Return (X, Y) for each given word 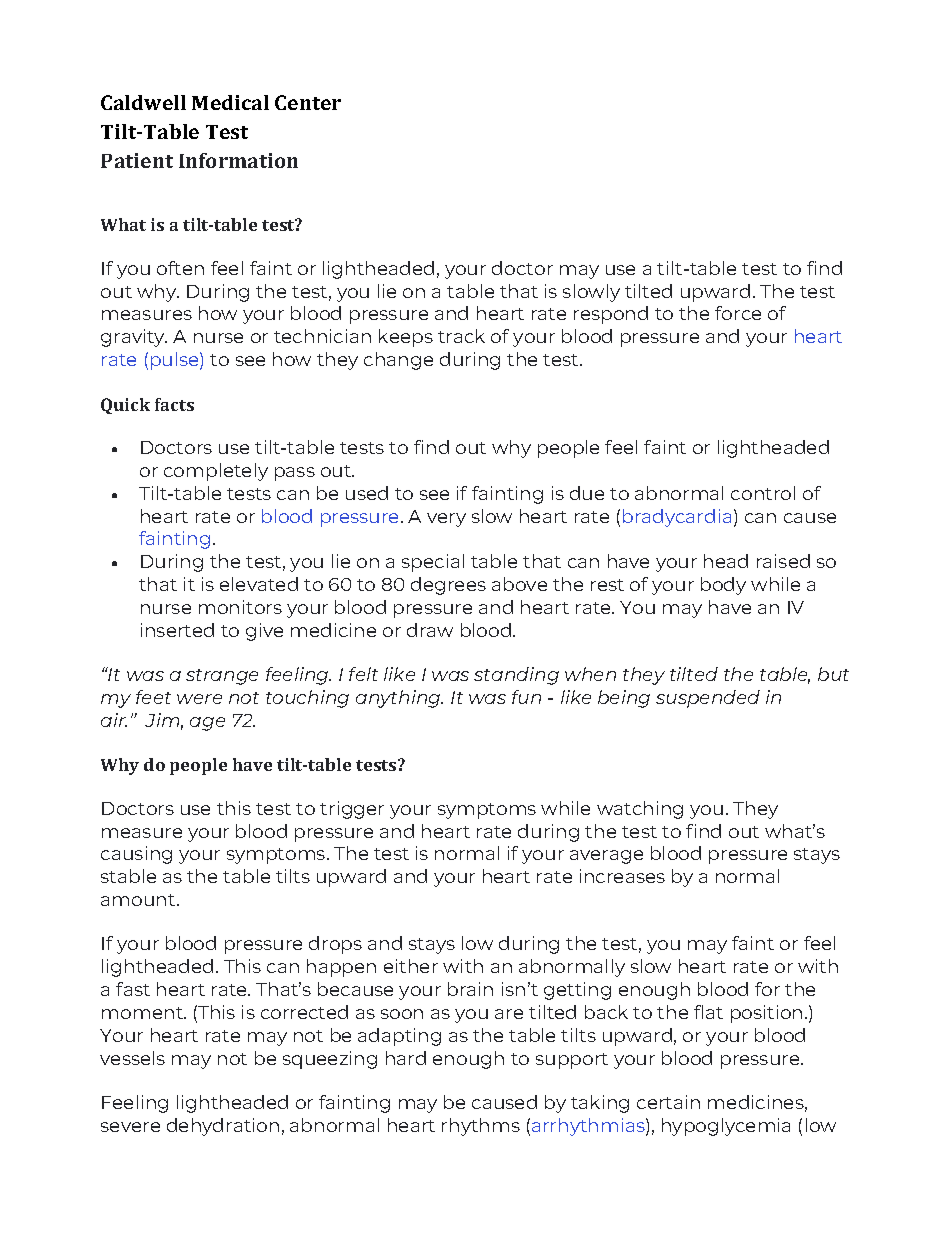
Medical (230, 102)
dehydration (223, 1127)
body (723, 586)
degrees (448, 586)
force (738, 313)
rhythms (481, 1127)
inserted (177, 630)
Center (308, 102)
